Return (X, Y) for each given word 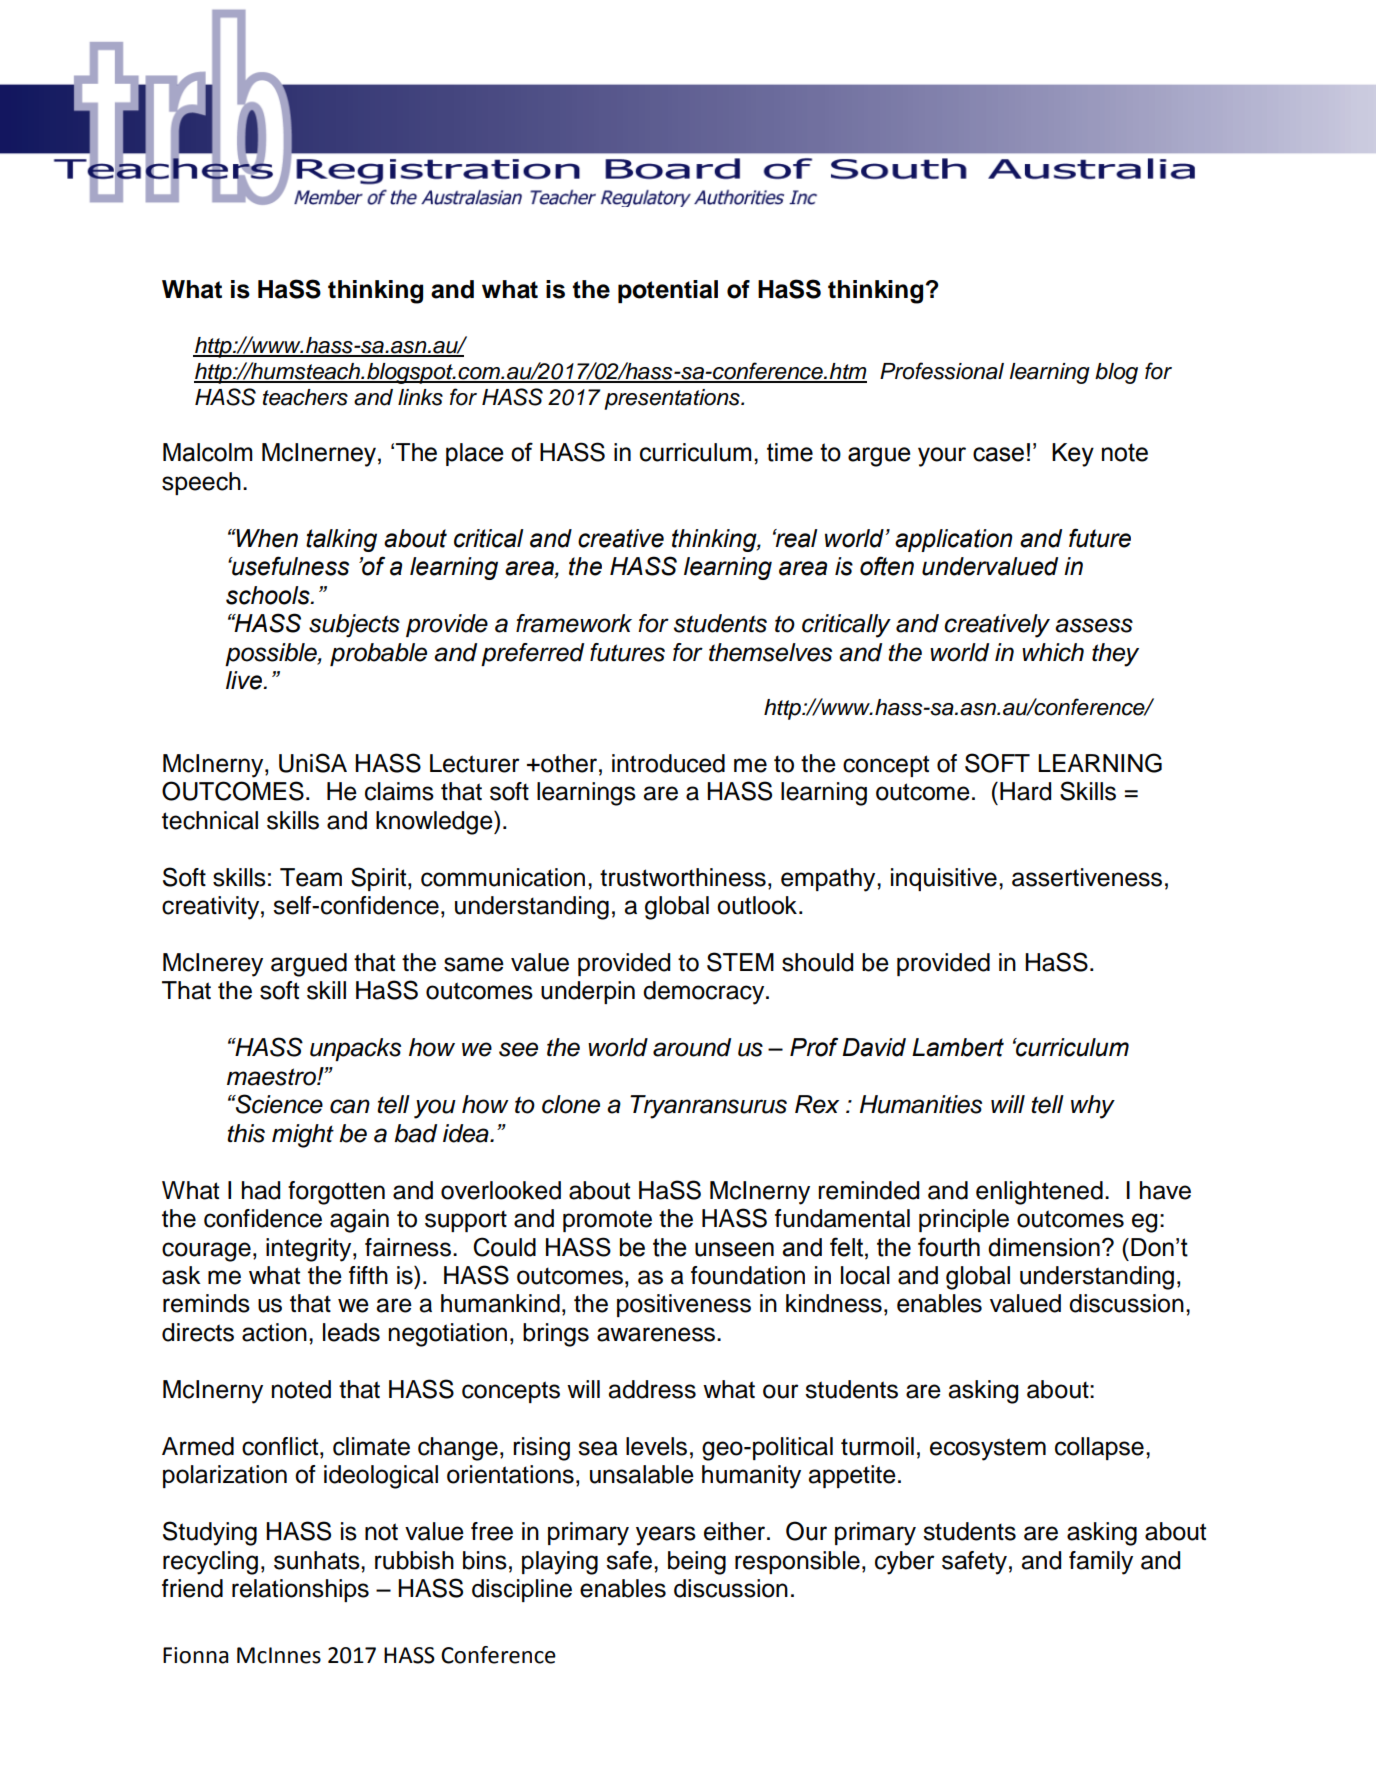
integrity (310, 1250)
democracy (705, 993)
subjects (354, 626)
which (1053, 652)
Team (311, 877)
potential (668, 291)
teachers (305, 397)
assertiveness (1087, 877)
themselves (770, 652)
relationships (300, 1590)
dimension (1044, 1247)
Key (1073, 455)
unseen (734, 1249)
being (697, 1563)
